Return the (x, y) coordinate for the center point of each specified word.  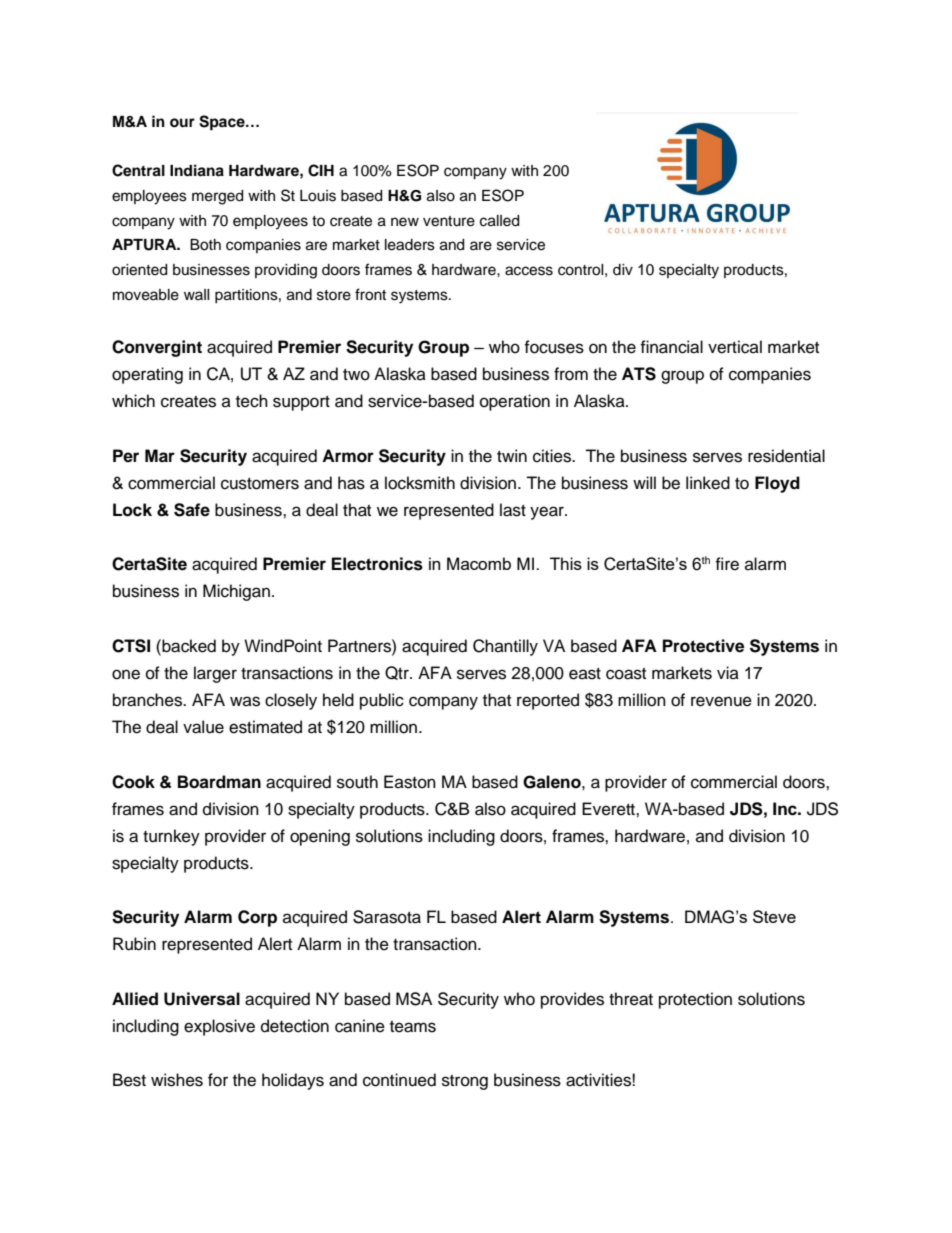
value (203, 727)
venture (449, 221)
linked (708, 483)
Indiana (197, 170)
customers (260, 484)
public (382, 701)
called (499, 221)
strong (465, 1082)
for (218, 1080)
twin (512, 455)
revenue (721, 701)
